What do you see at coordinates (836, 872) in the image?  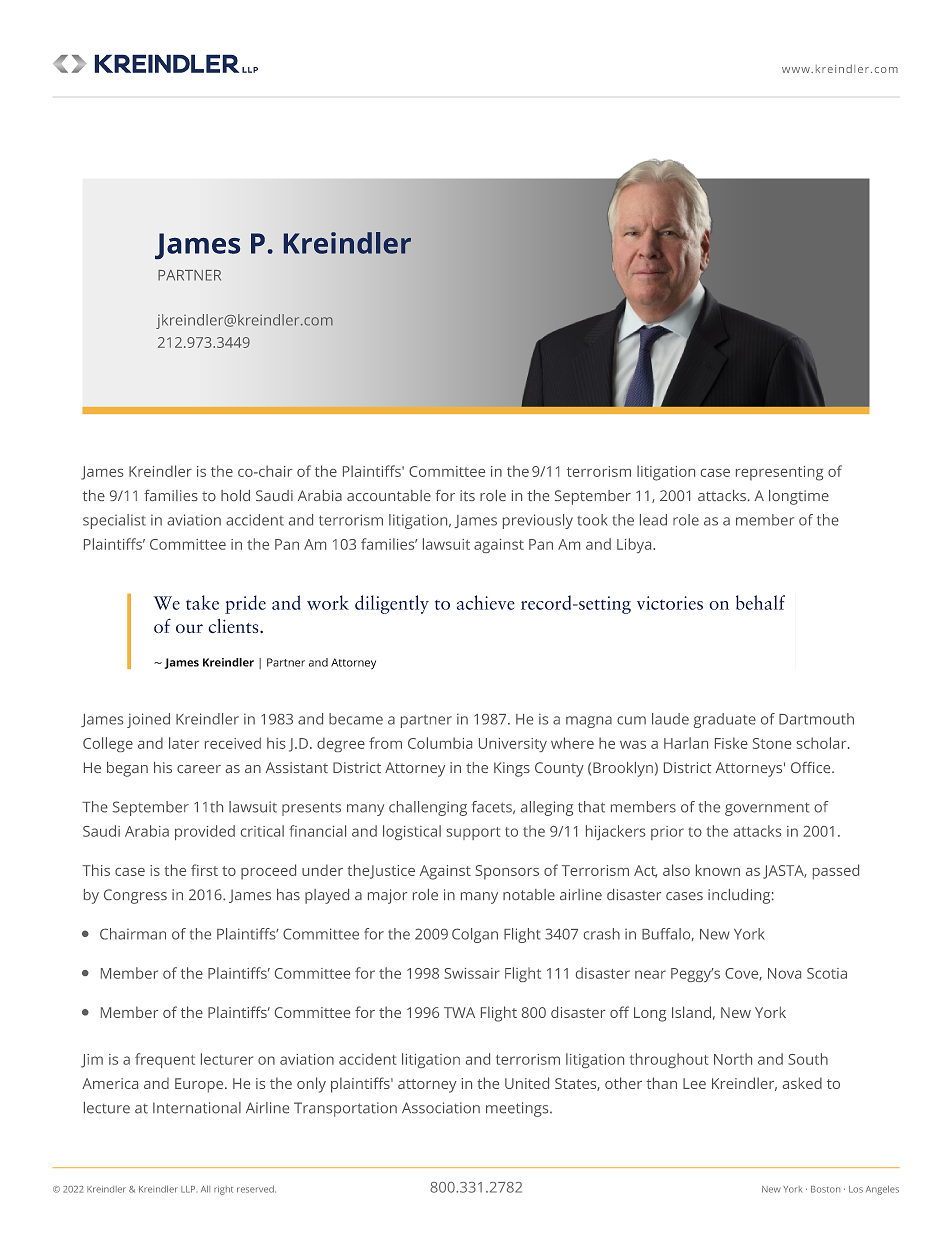 I see `passed` at bounding box center [836, 872].
